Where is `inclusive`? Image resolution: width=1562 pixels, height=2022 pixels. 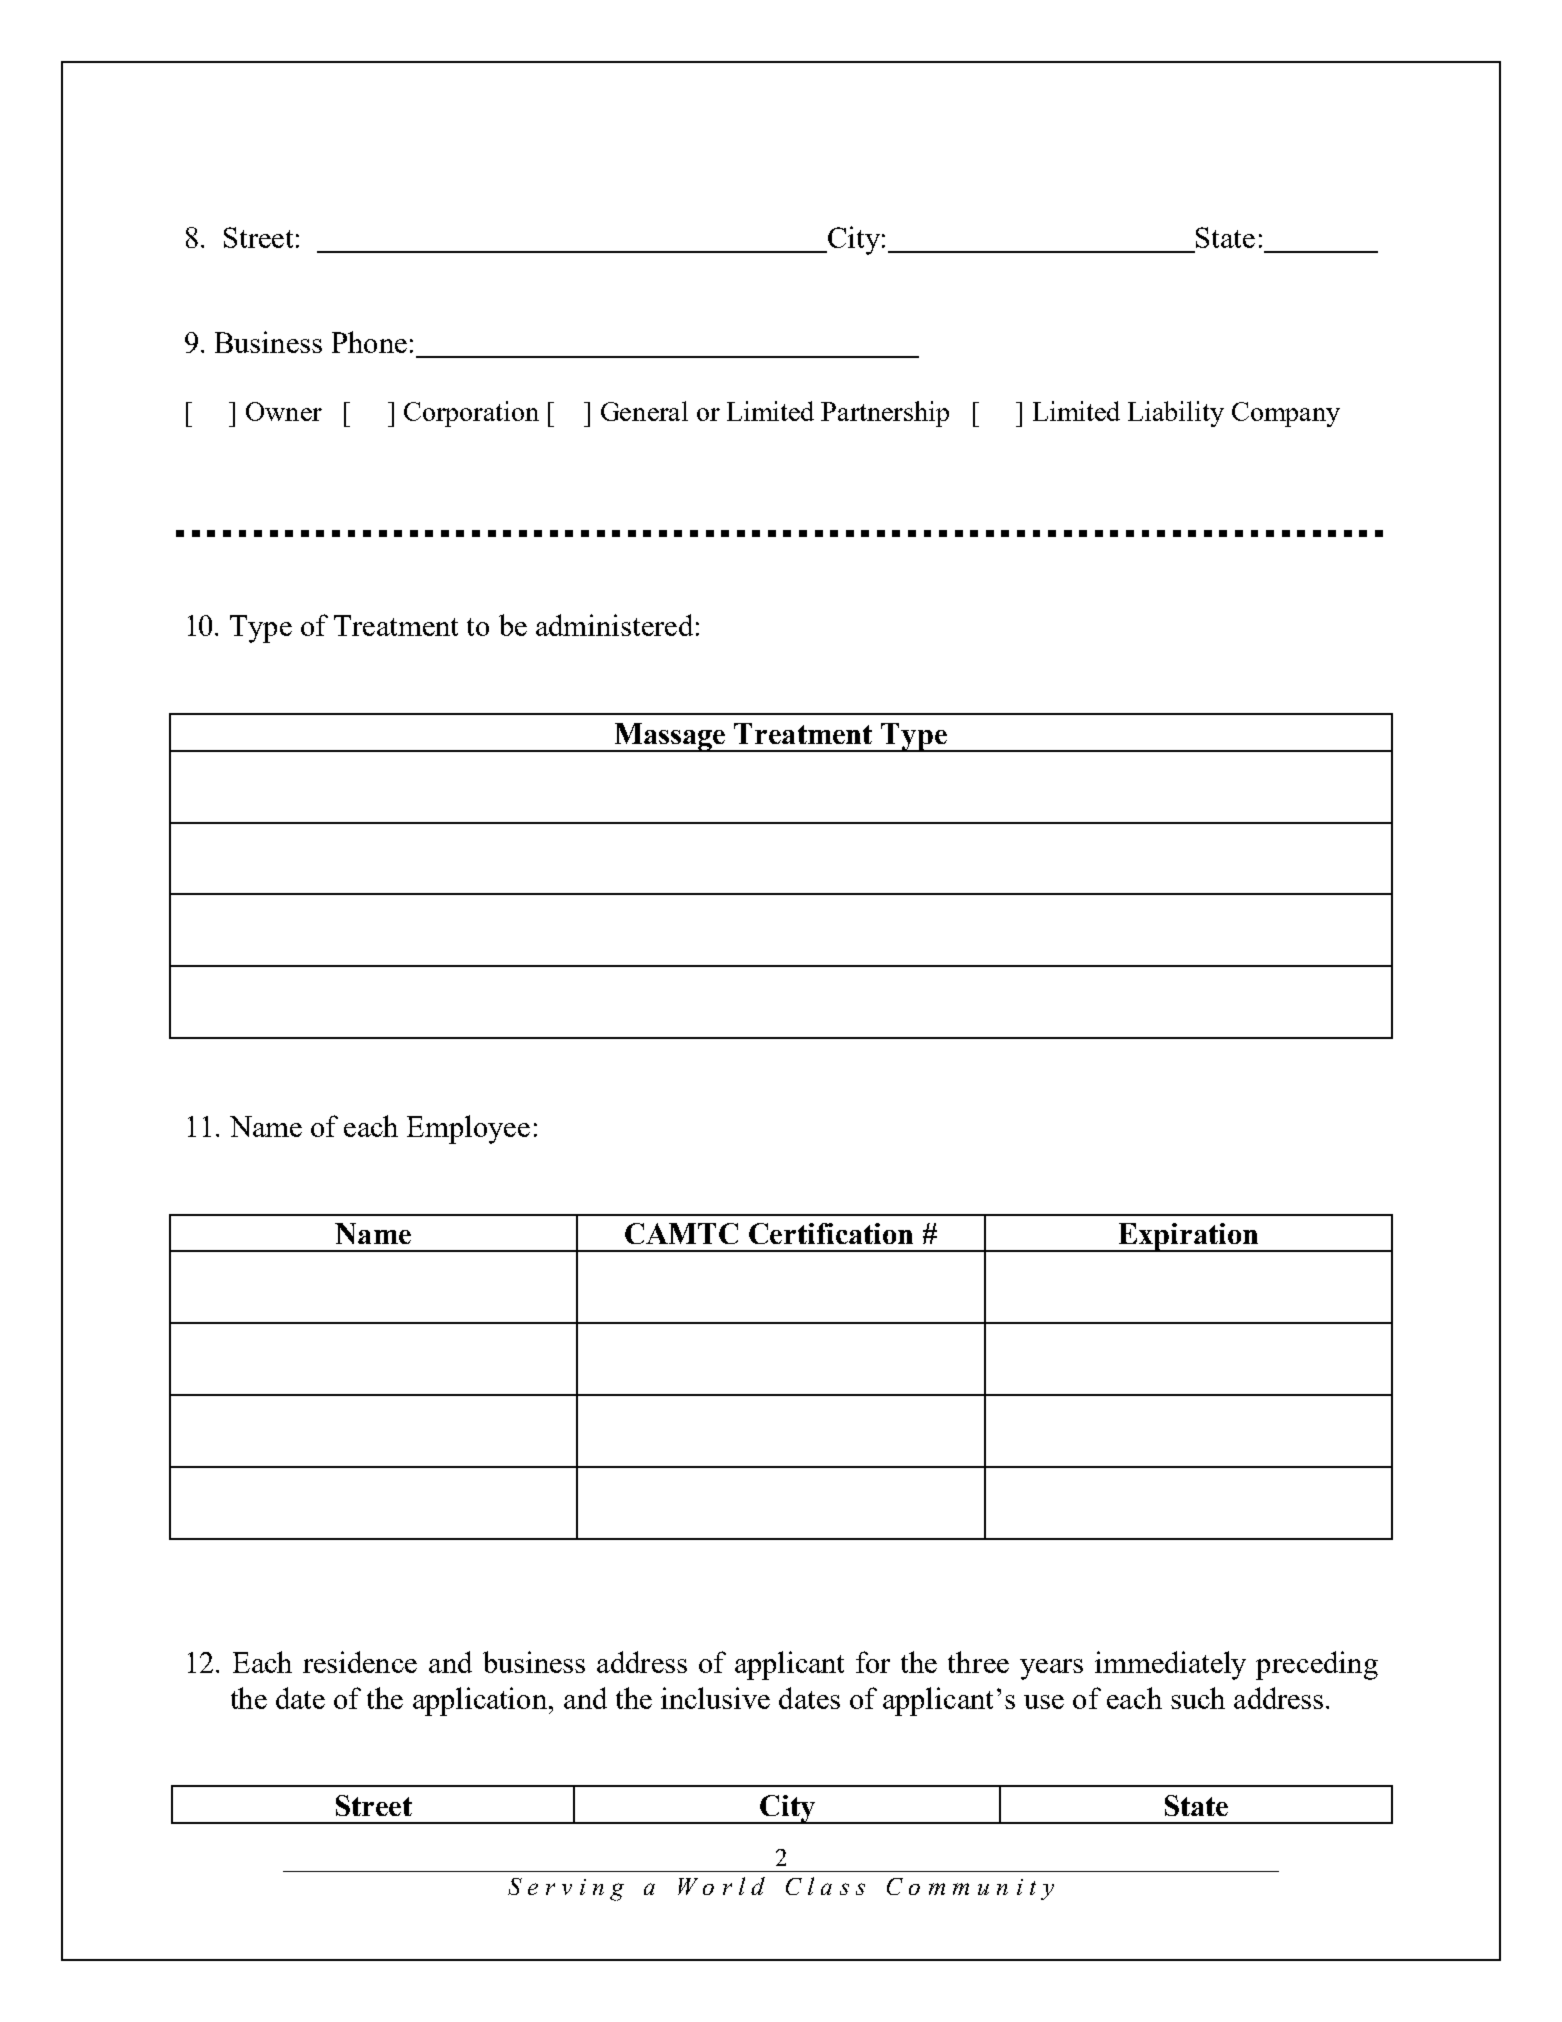
inclusive is located at coordinates (715, 1698).
